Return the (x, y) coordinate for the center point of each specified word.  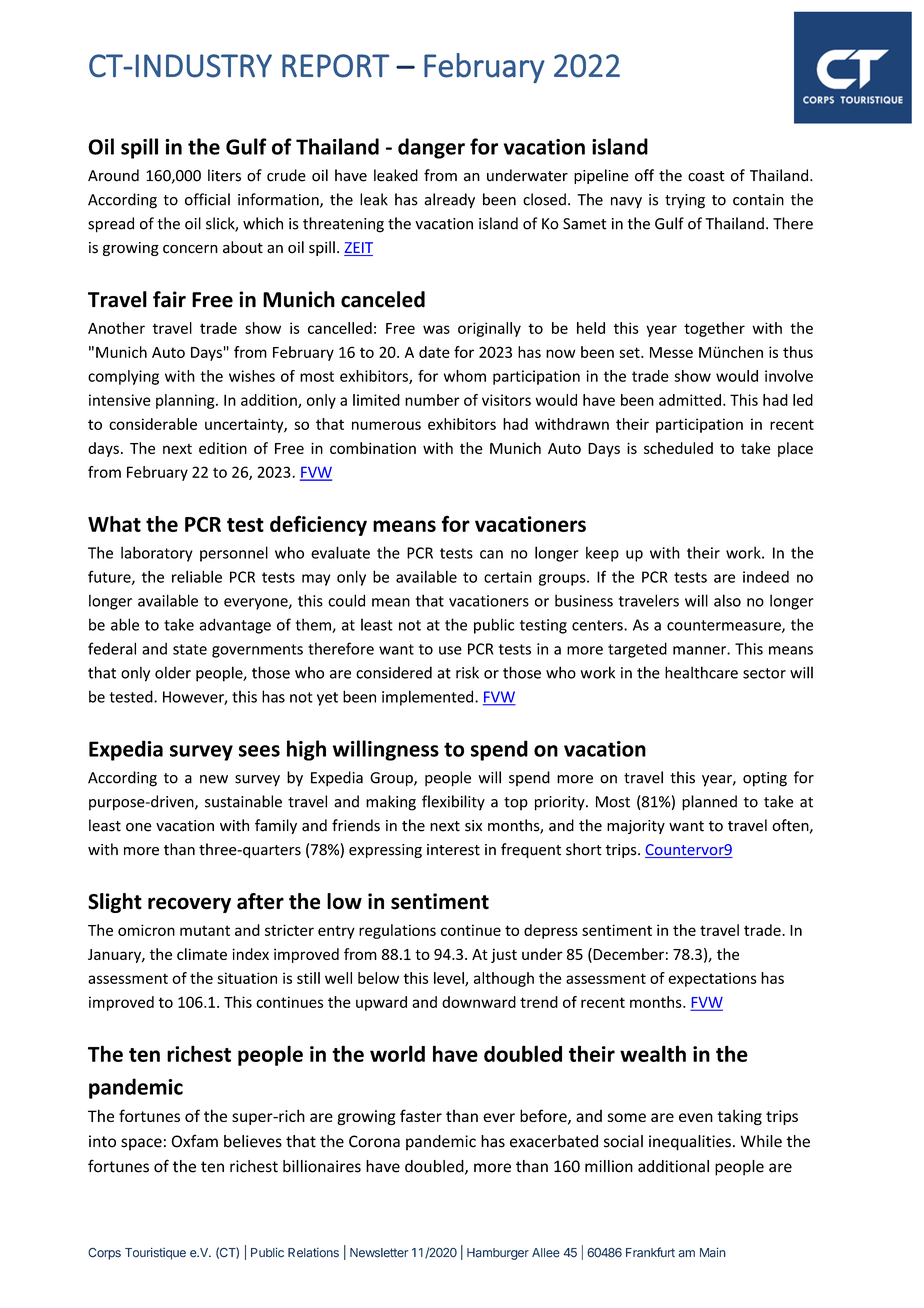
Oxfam (194, 1141)
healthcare (701, 672)
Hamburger (498, 1254)
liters (224, 175)
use (450, 650)
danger (431, 148)
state (190, 649)
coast (706, 176)
